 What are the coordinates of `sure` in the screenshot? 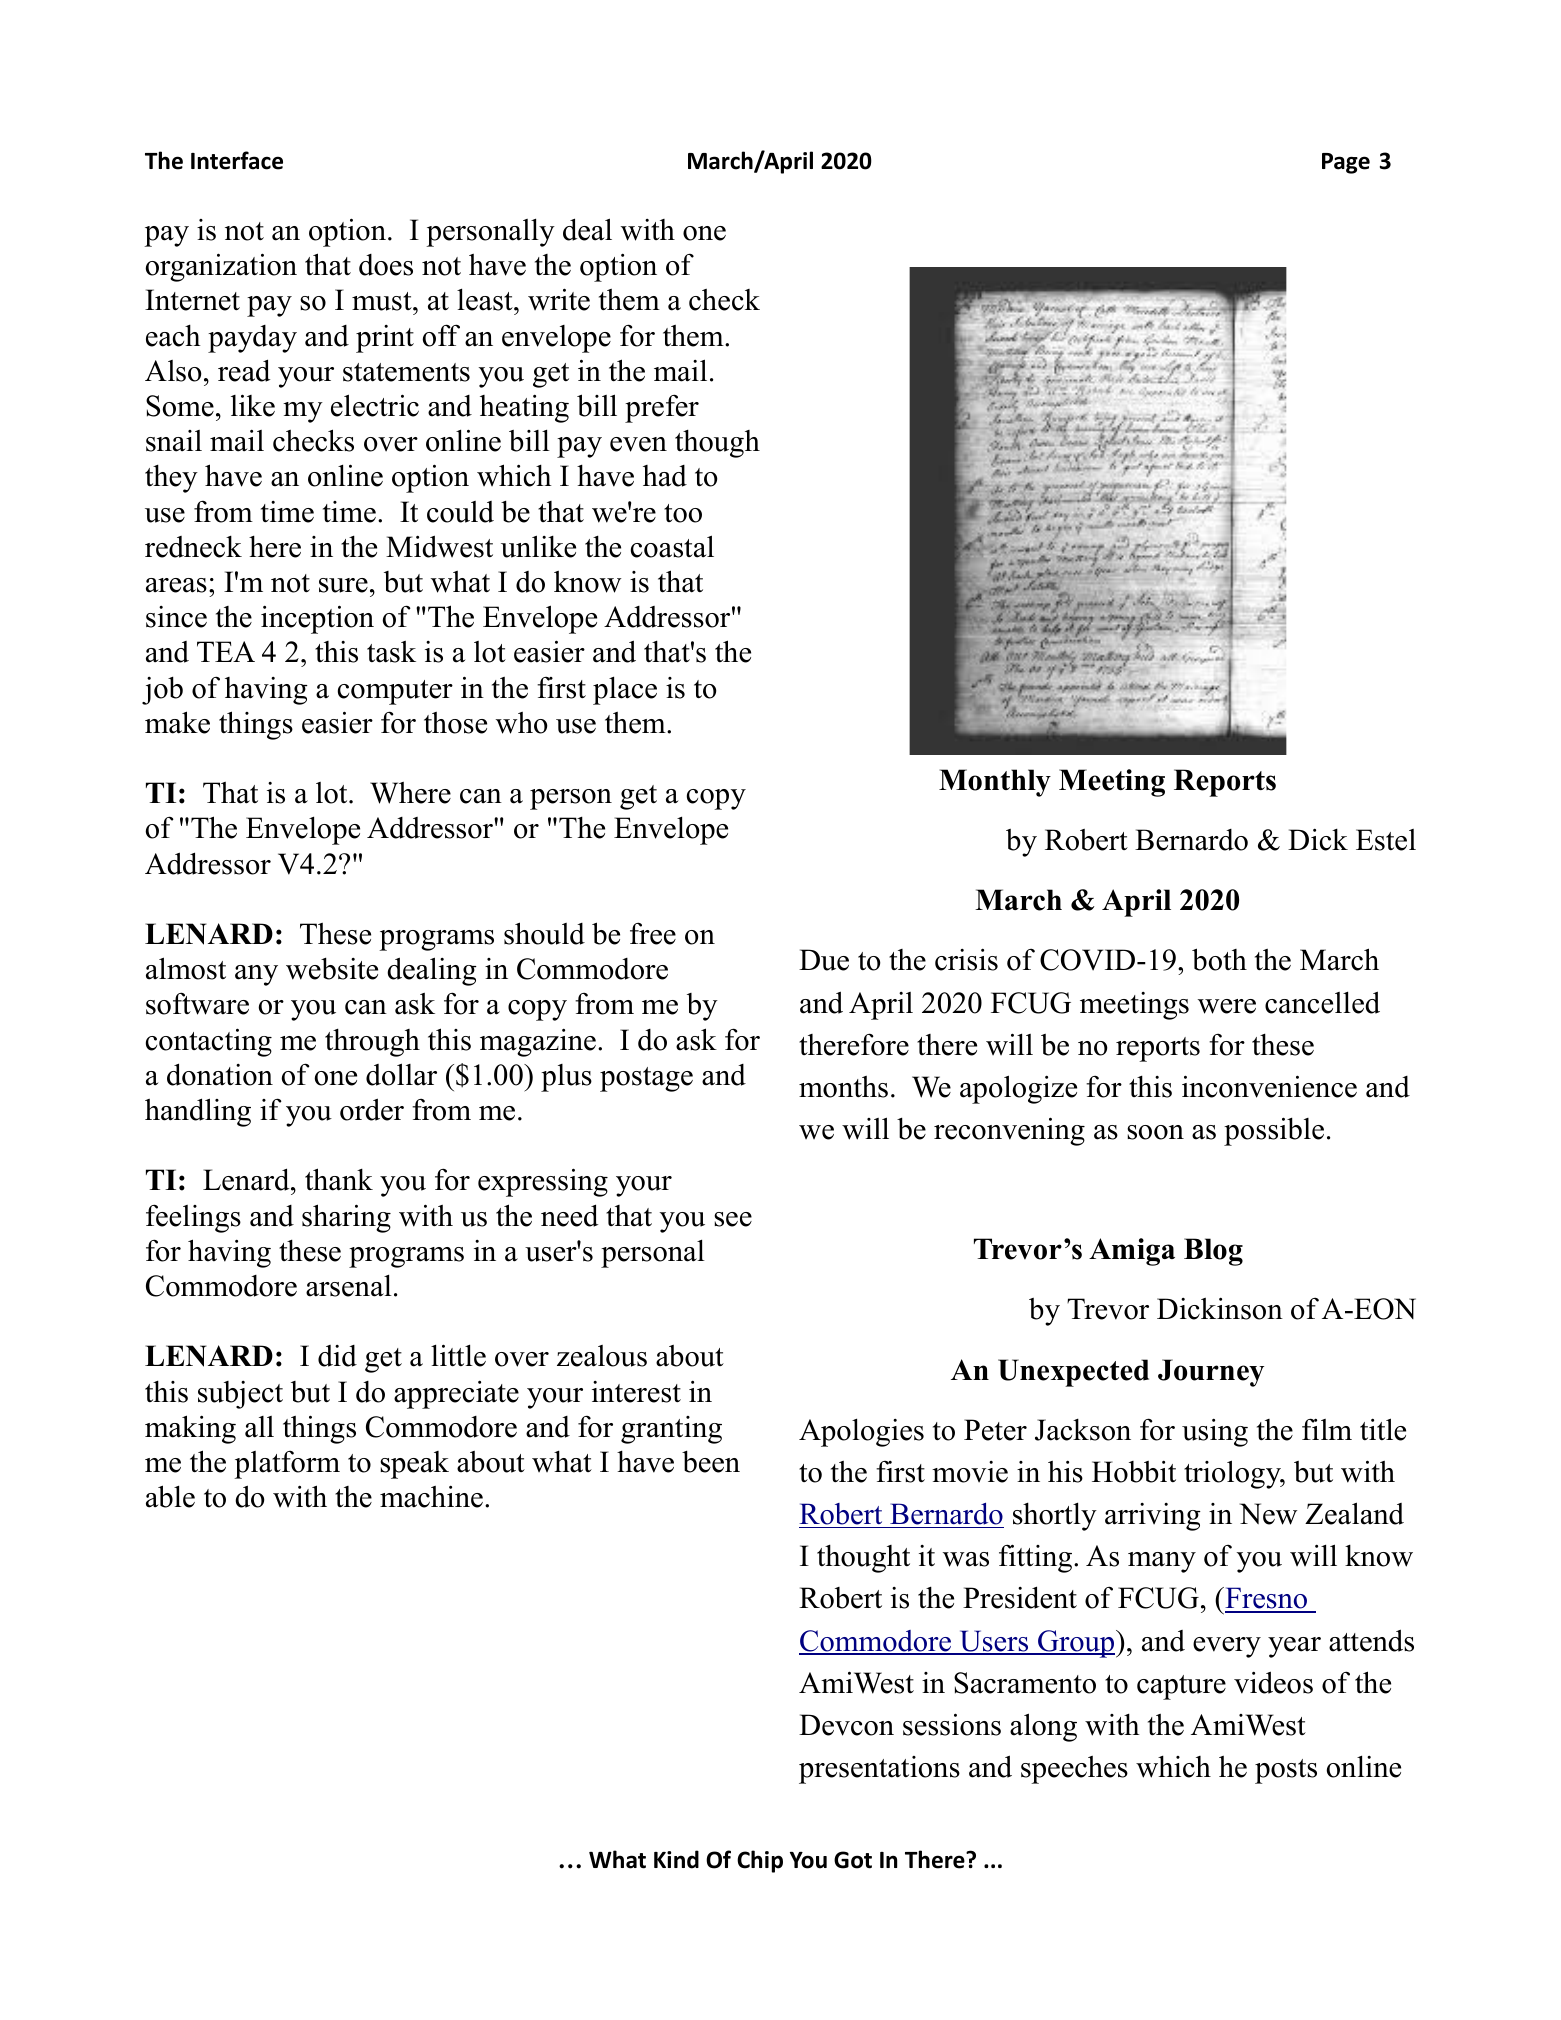 It's located at (343, 585).
